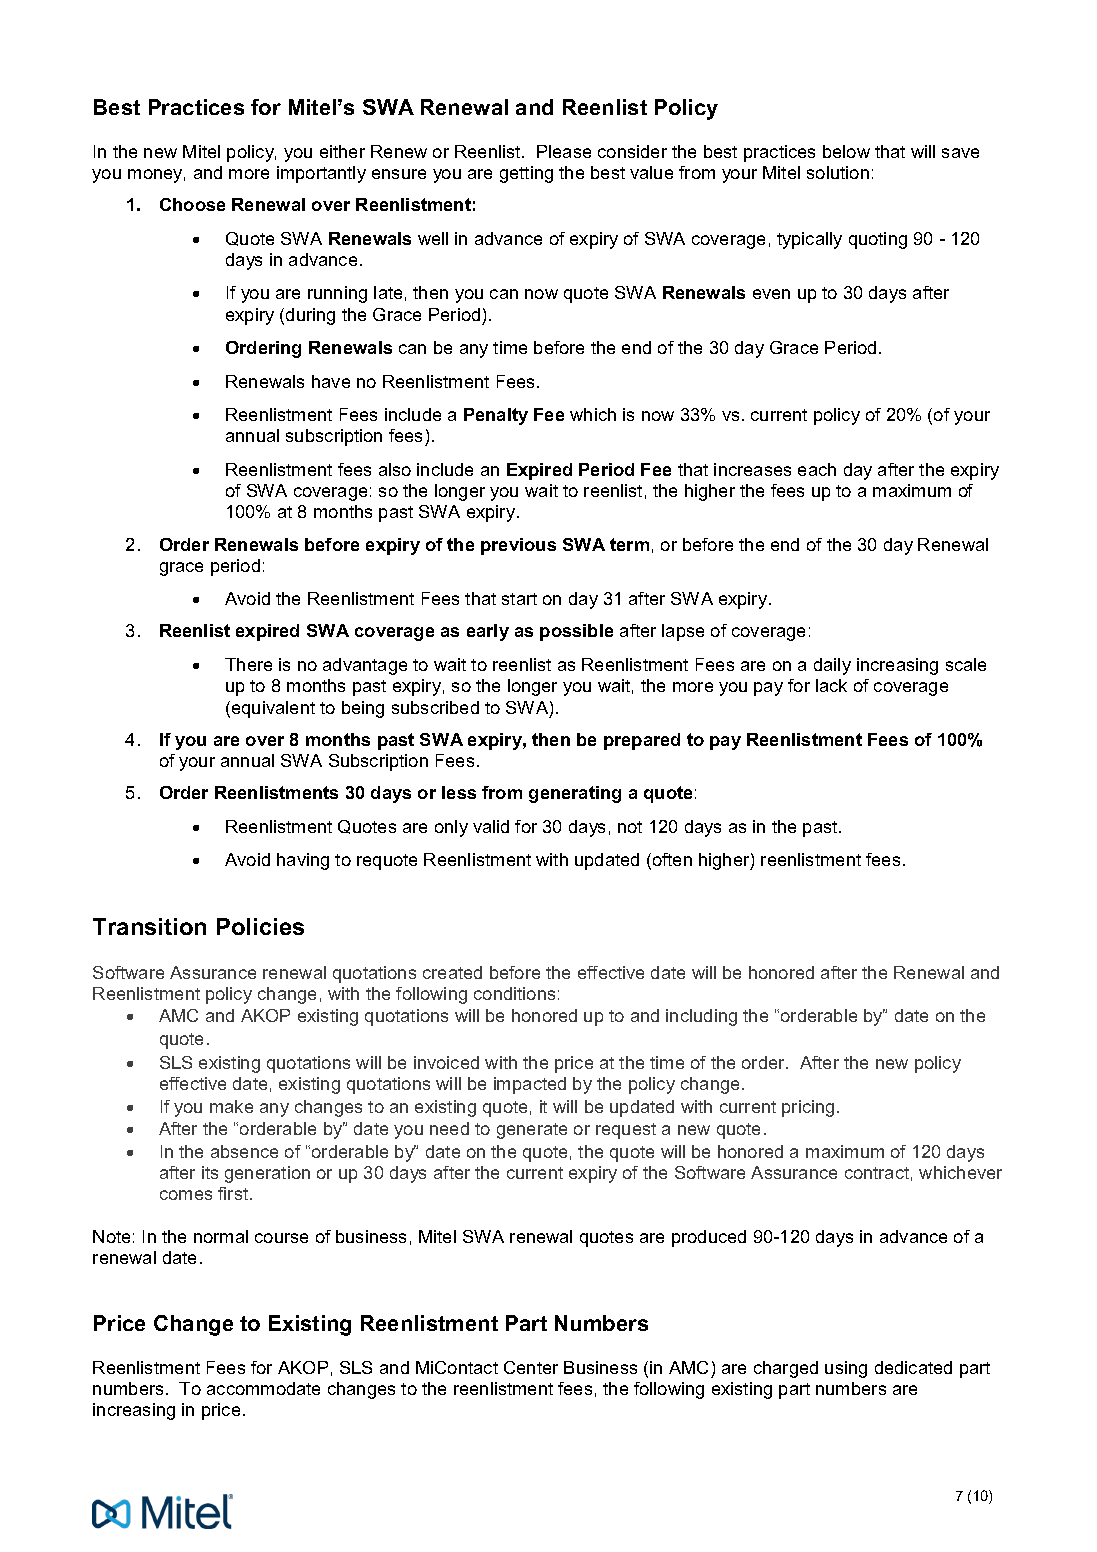  What do you see at coordinates (192, 204) in the screenshot?
I see `Choose` at bounding box center [192, 204].
